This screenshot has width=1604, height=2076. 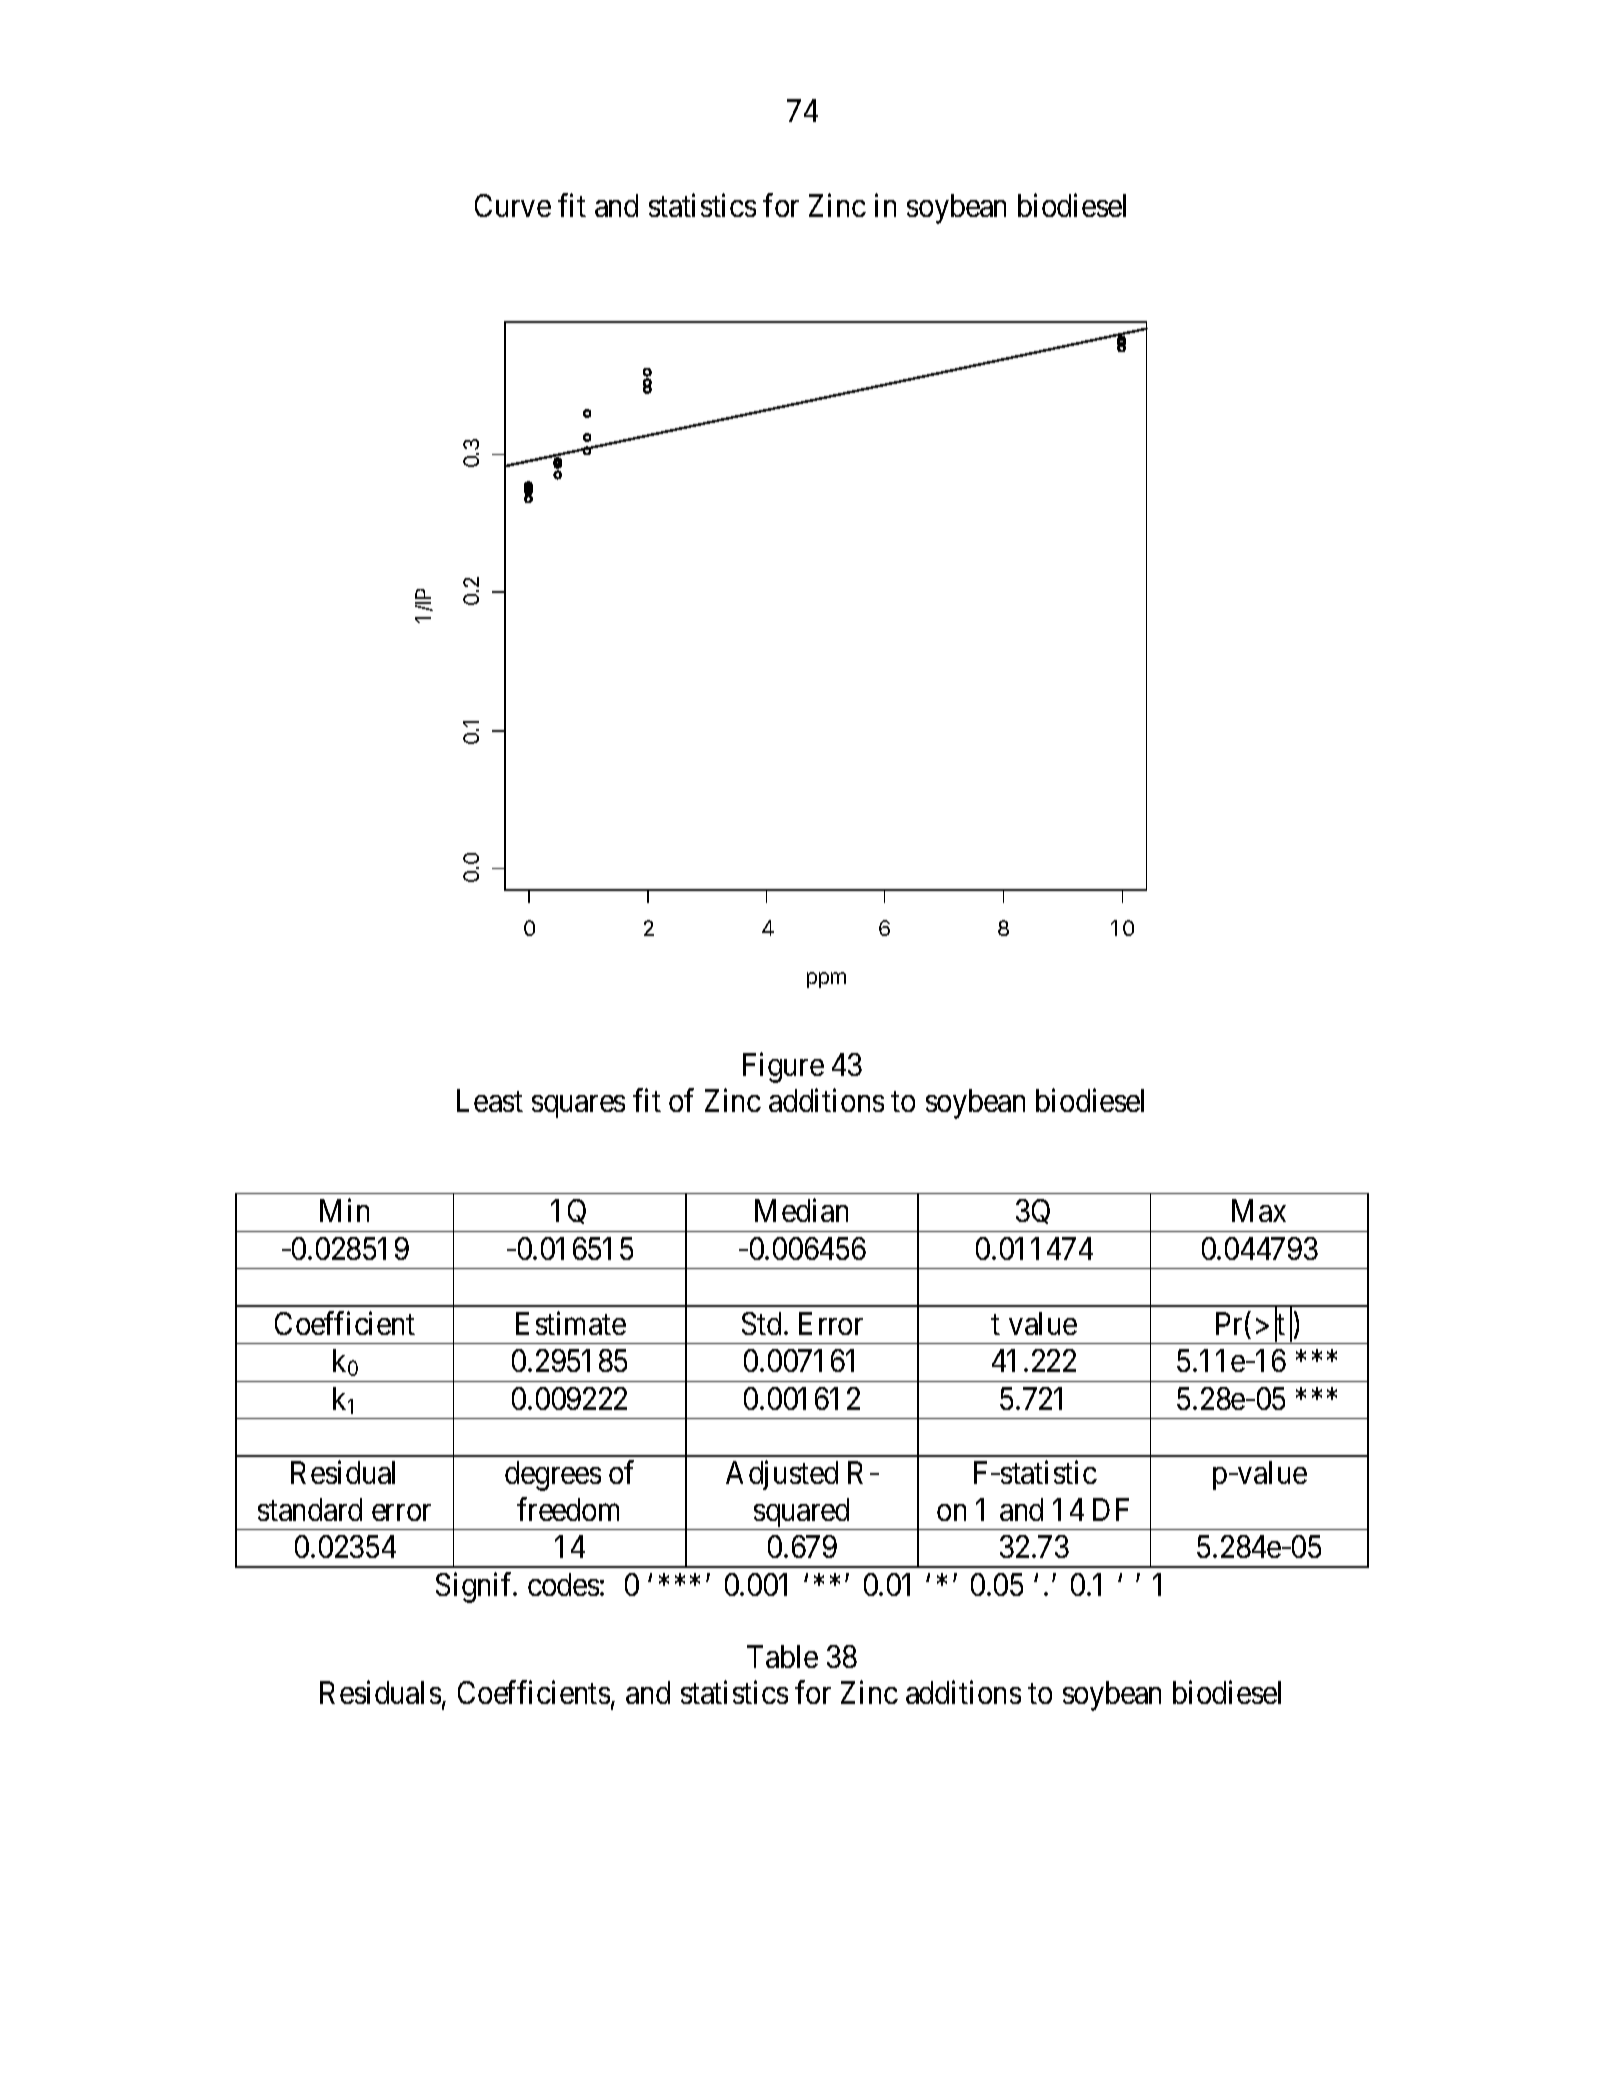 What do you see at coordinates (782, 1475) in the screenshot?
I see `Adjusted` at bounding box center [782, 1475].
